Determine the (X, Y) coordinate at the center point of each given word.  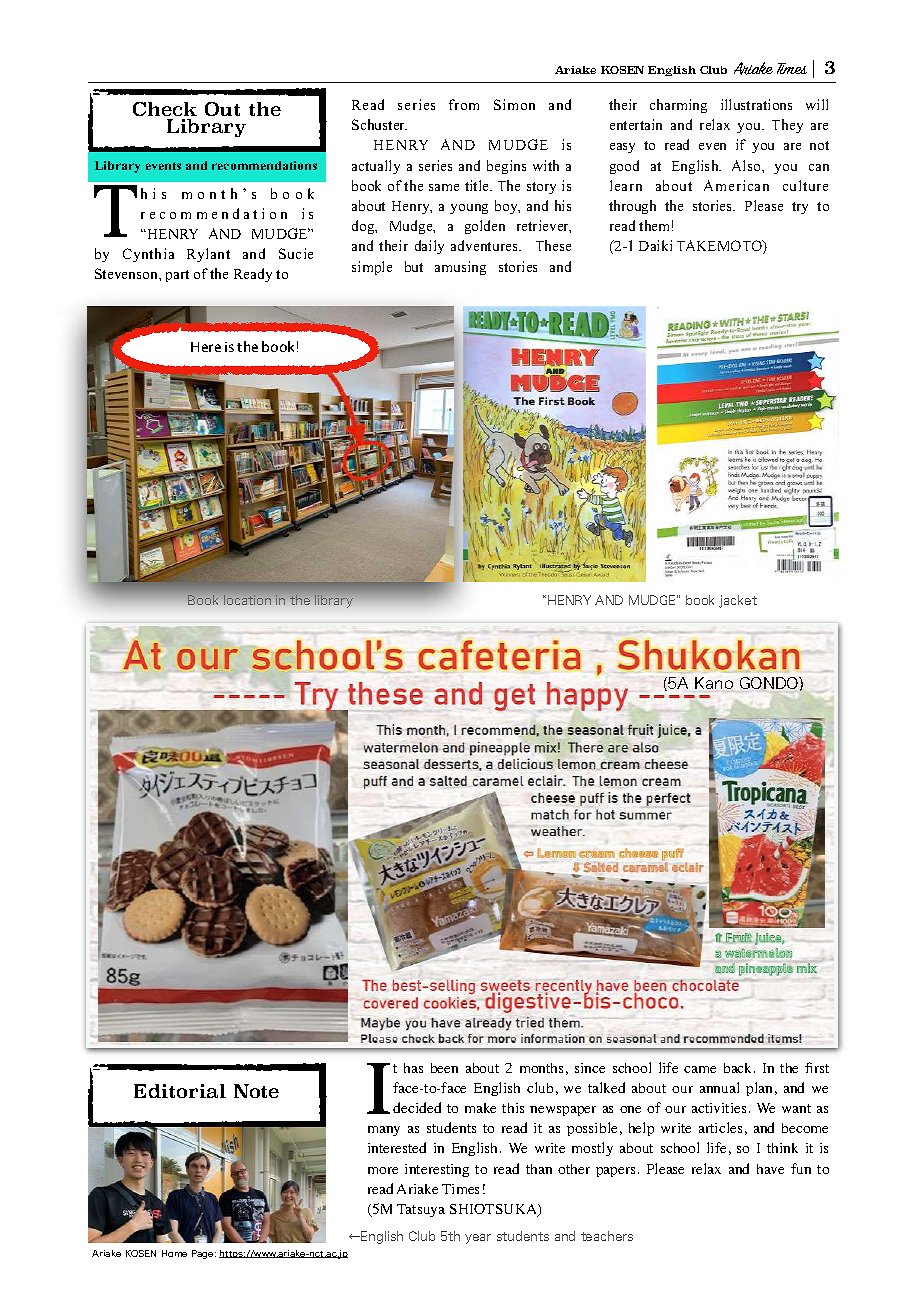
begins (506, 167)
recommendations (264, 165)
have (770, 1169)
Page (204, 1254)
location (247, 600)
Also (747, 165)
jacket (738, 601)
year (478, 1239)
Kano (714, 683)
